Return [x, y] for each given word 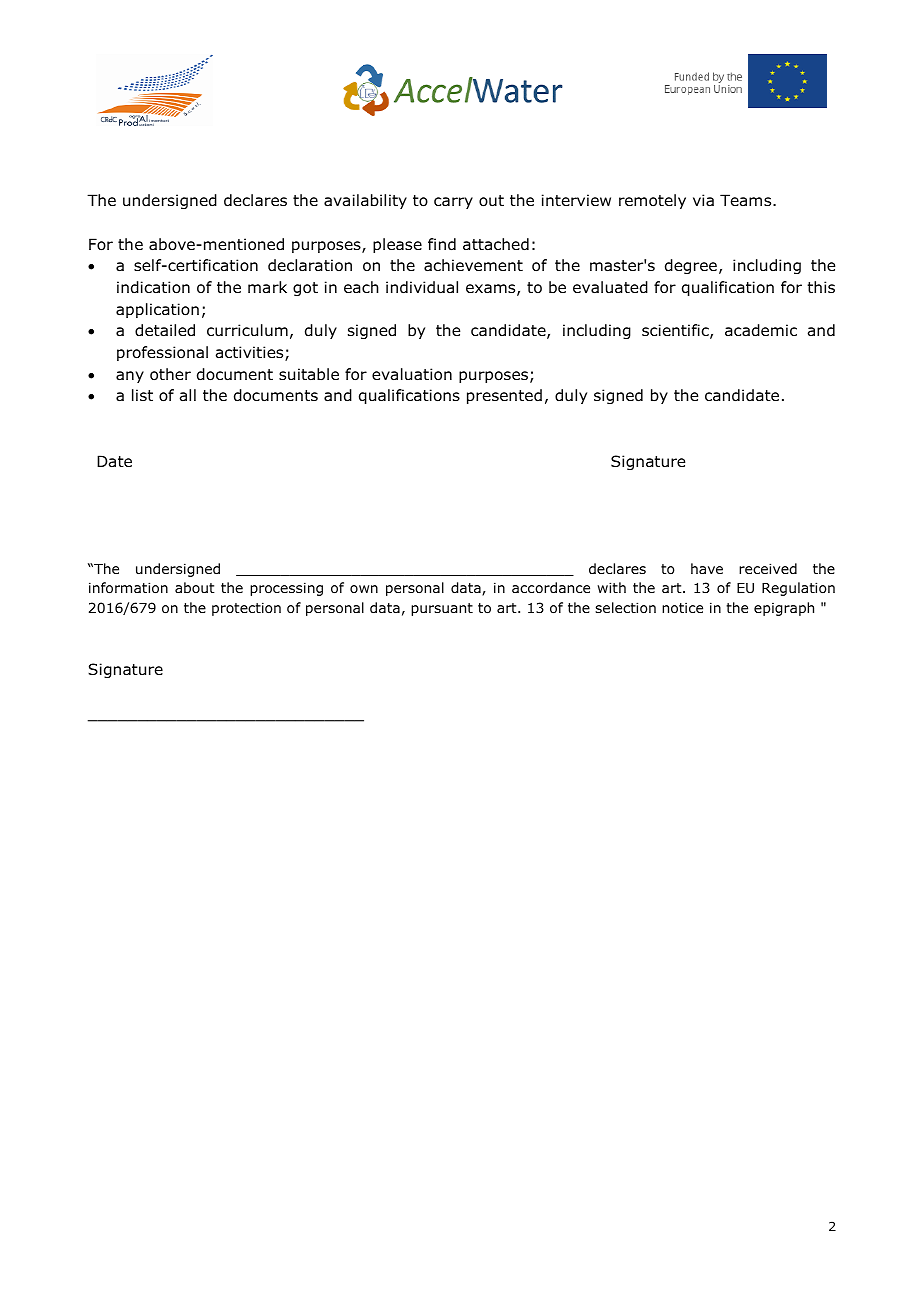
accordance [551, 587]
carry [453, 203]
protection [246, 609]
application [157, 310]
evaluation [412, 374]
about [195, 587]
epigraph [784, 609]
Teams [747, 200]
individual [422, 287]
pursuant [442, 609]
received [768, 568]
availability [365, 201]
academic [761, 330]
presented [504, 396]
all [188, 395]
